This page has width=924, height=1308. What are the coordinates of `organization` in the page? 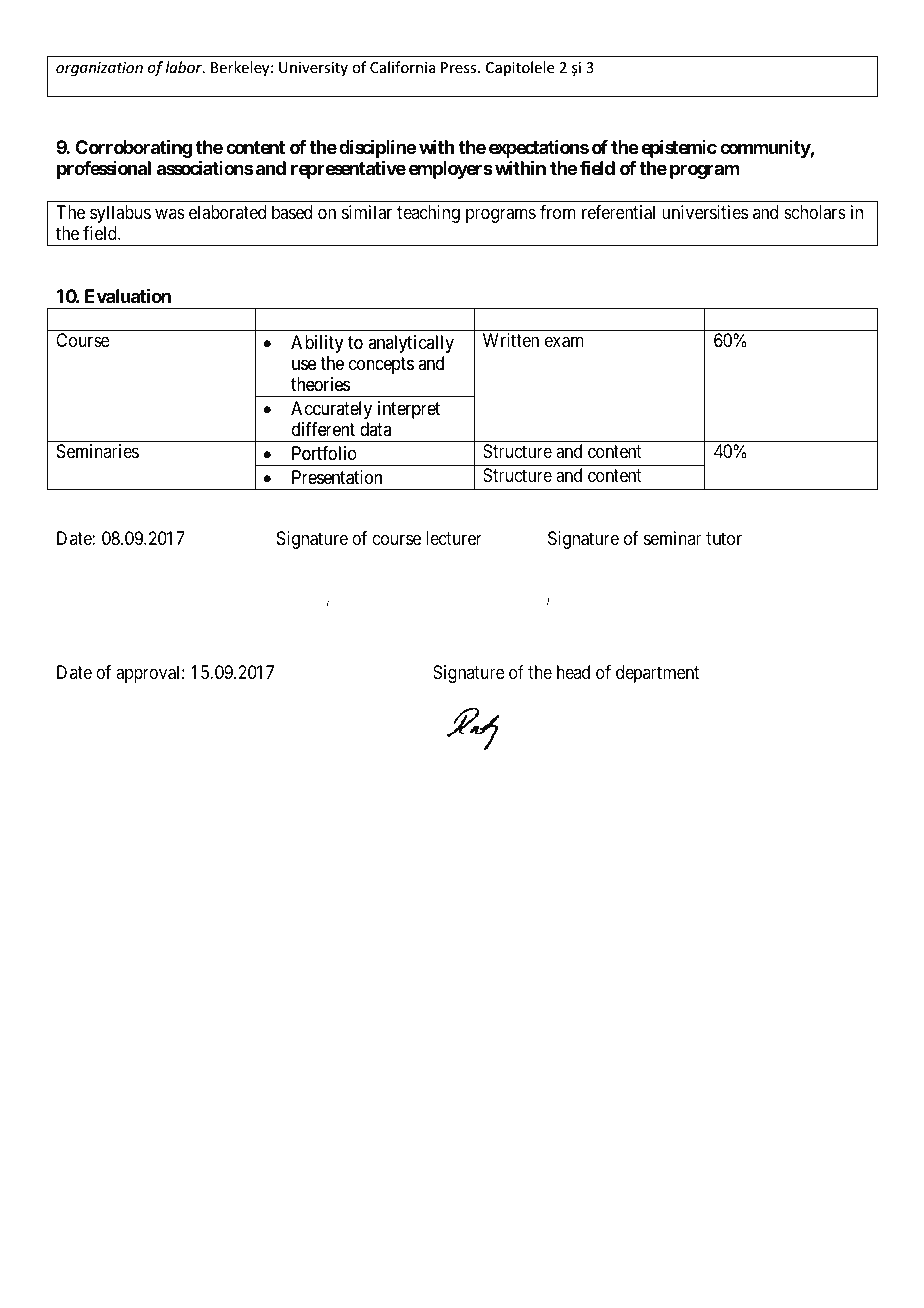 It's located at (99, 69).
